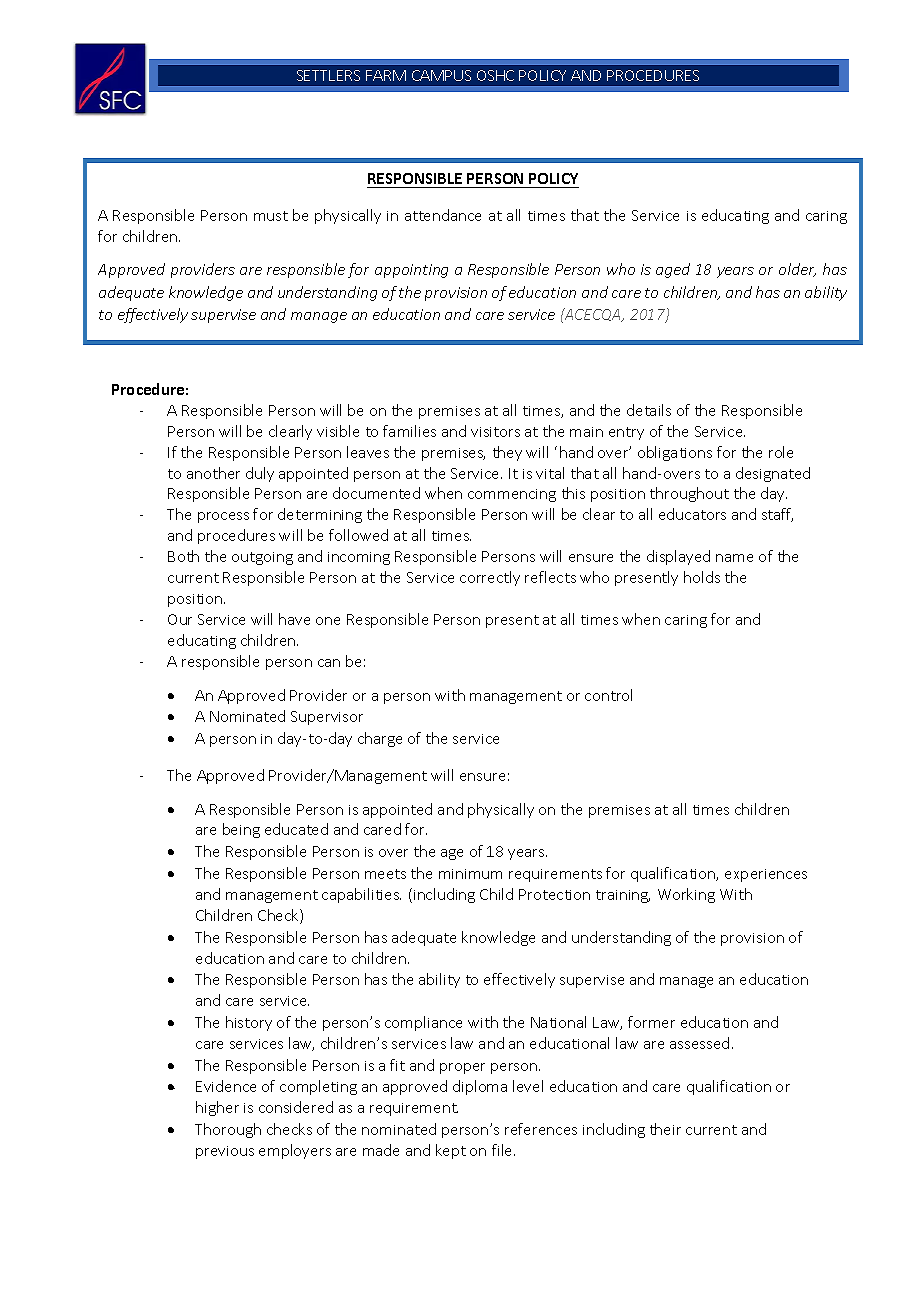 The height and width of the screenshot is (1308, 924). What do you see at coordinates (294, 619) in the screenshot?
I see `have` at bounding box center [294, 619].
